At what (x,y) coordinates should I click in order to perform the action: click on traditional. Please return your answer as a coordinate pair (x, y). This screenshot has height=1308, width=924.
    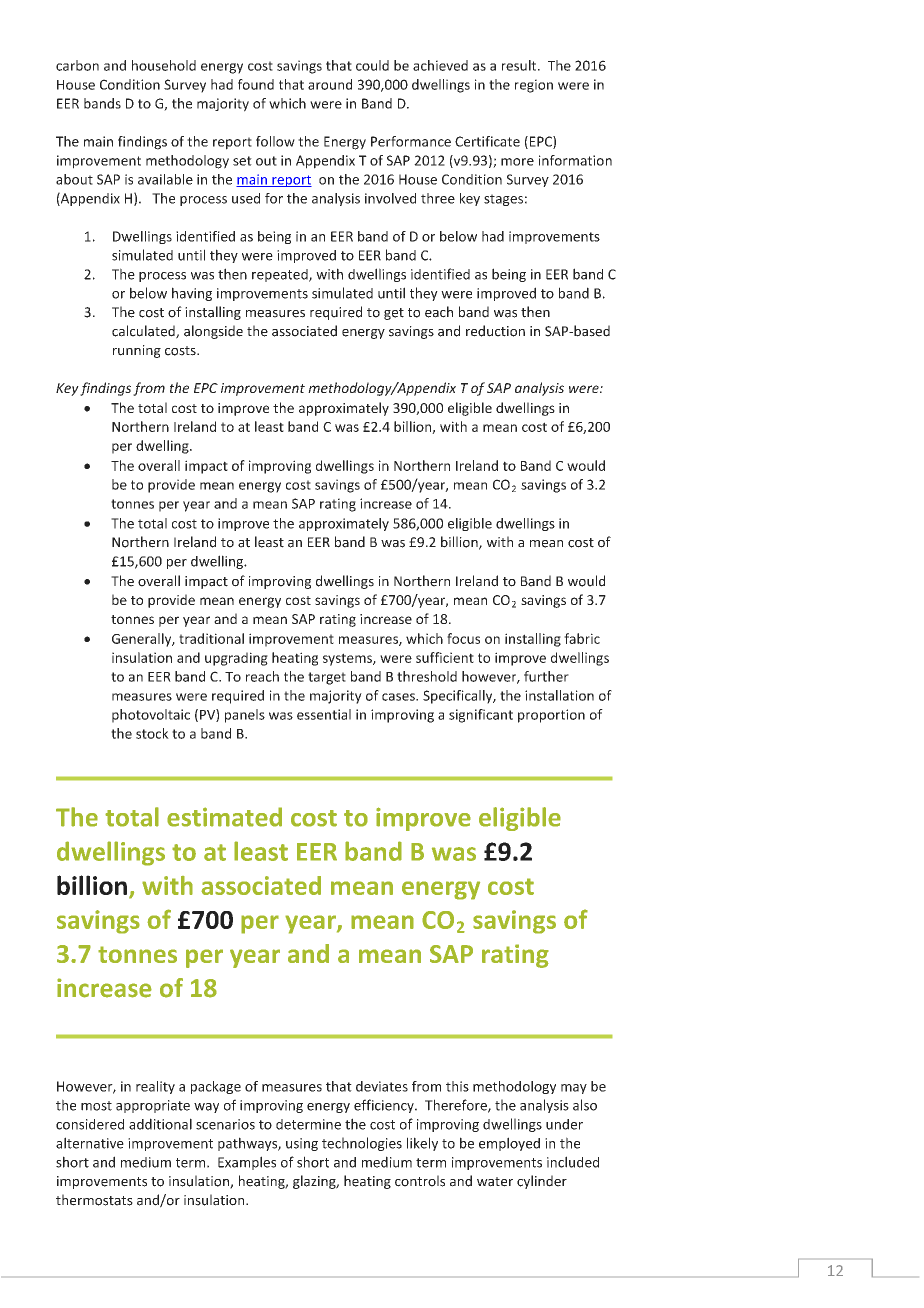
    Looking at the image, I should click on (211, 638).
